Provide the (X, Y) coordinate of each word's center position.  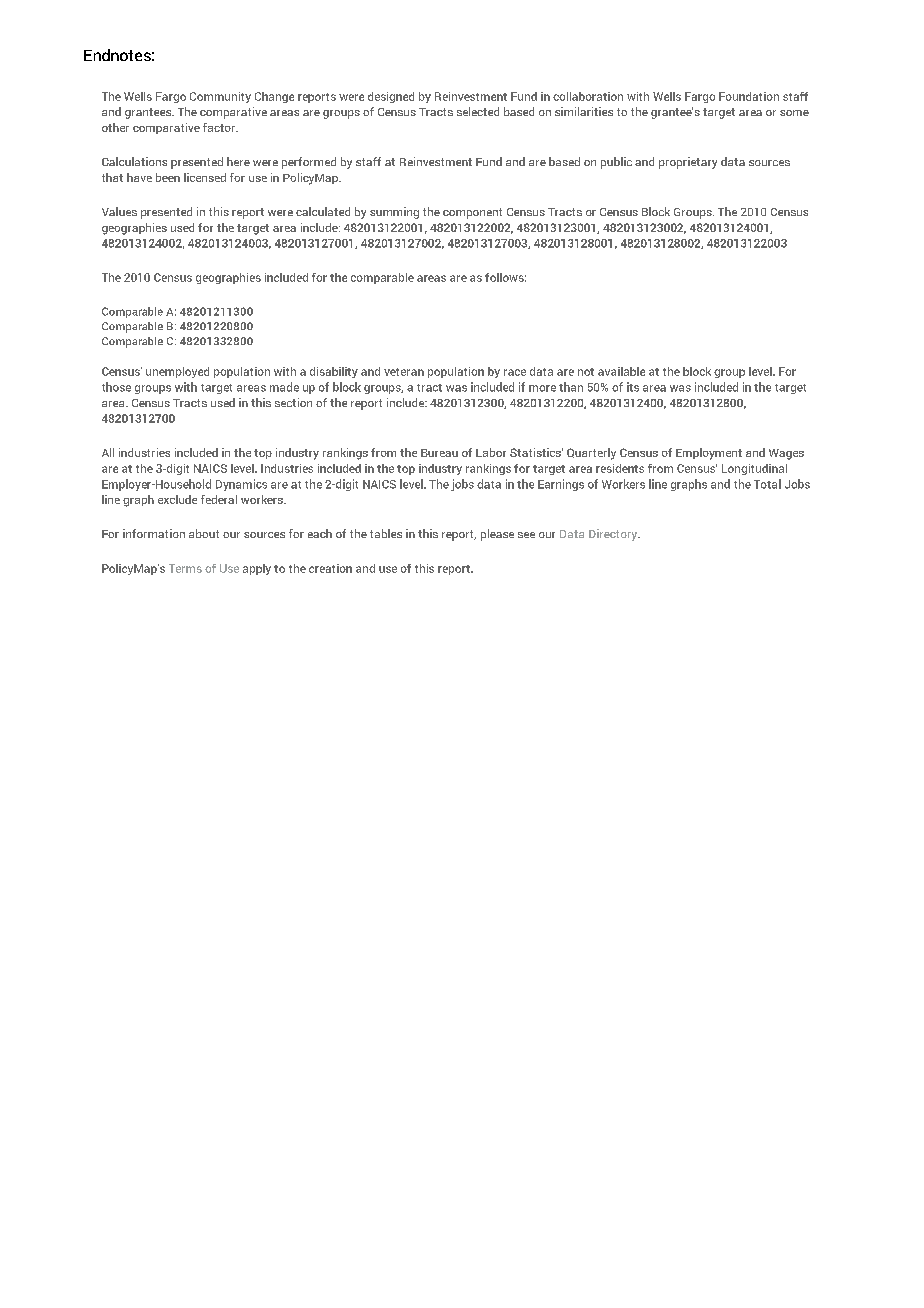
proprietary (688, 163)
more (542, 388)
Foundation (749, 96)
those (116, 387)
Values (119, 211)
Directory (614, 535)
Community (220, 97)
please (497, 535)
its (633, 387)
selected (478, 111)
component (472, 213)
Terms (185, 568)
